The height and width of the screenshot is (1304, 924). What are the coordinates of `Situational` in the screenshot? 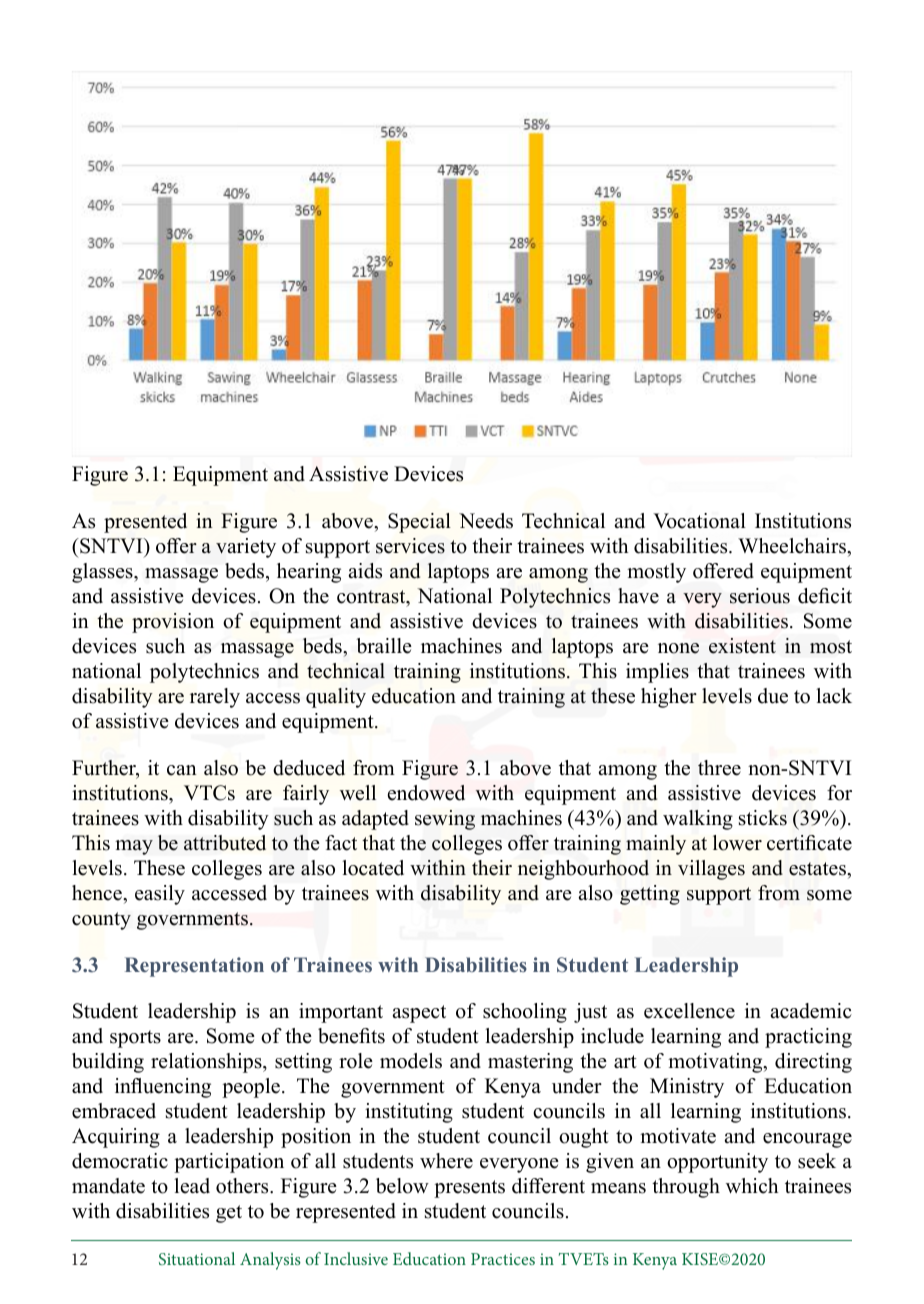 It's located at (197, 1258).
